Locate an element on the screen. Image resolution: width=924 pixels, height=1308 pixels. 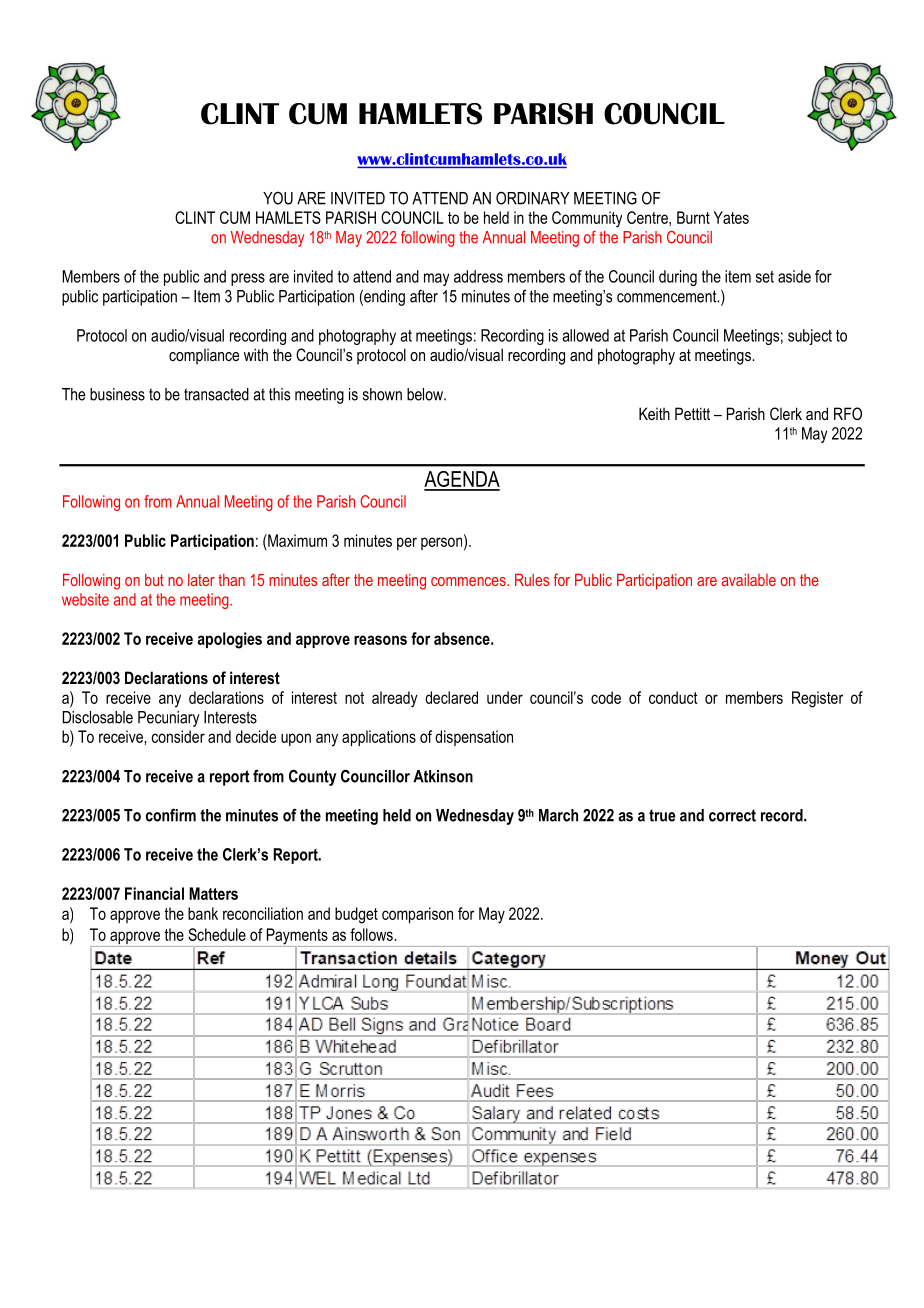
reasons is located at coordinates (380, 640).
